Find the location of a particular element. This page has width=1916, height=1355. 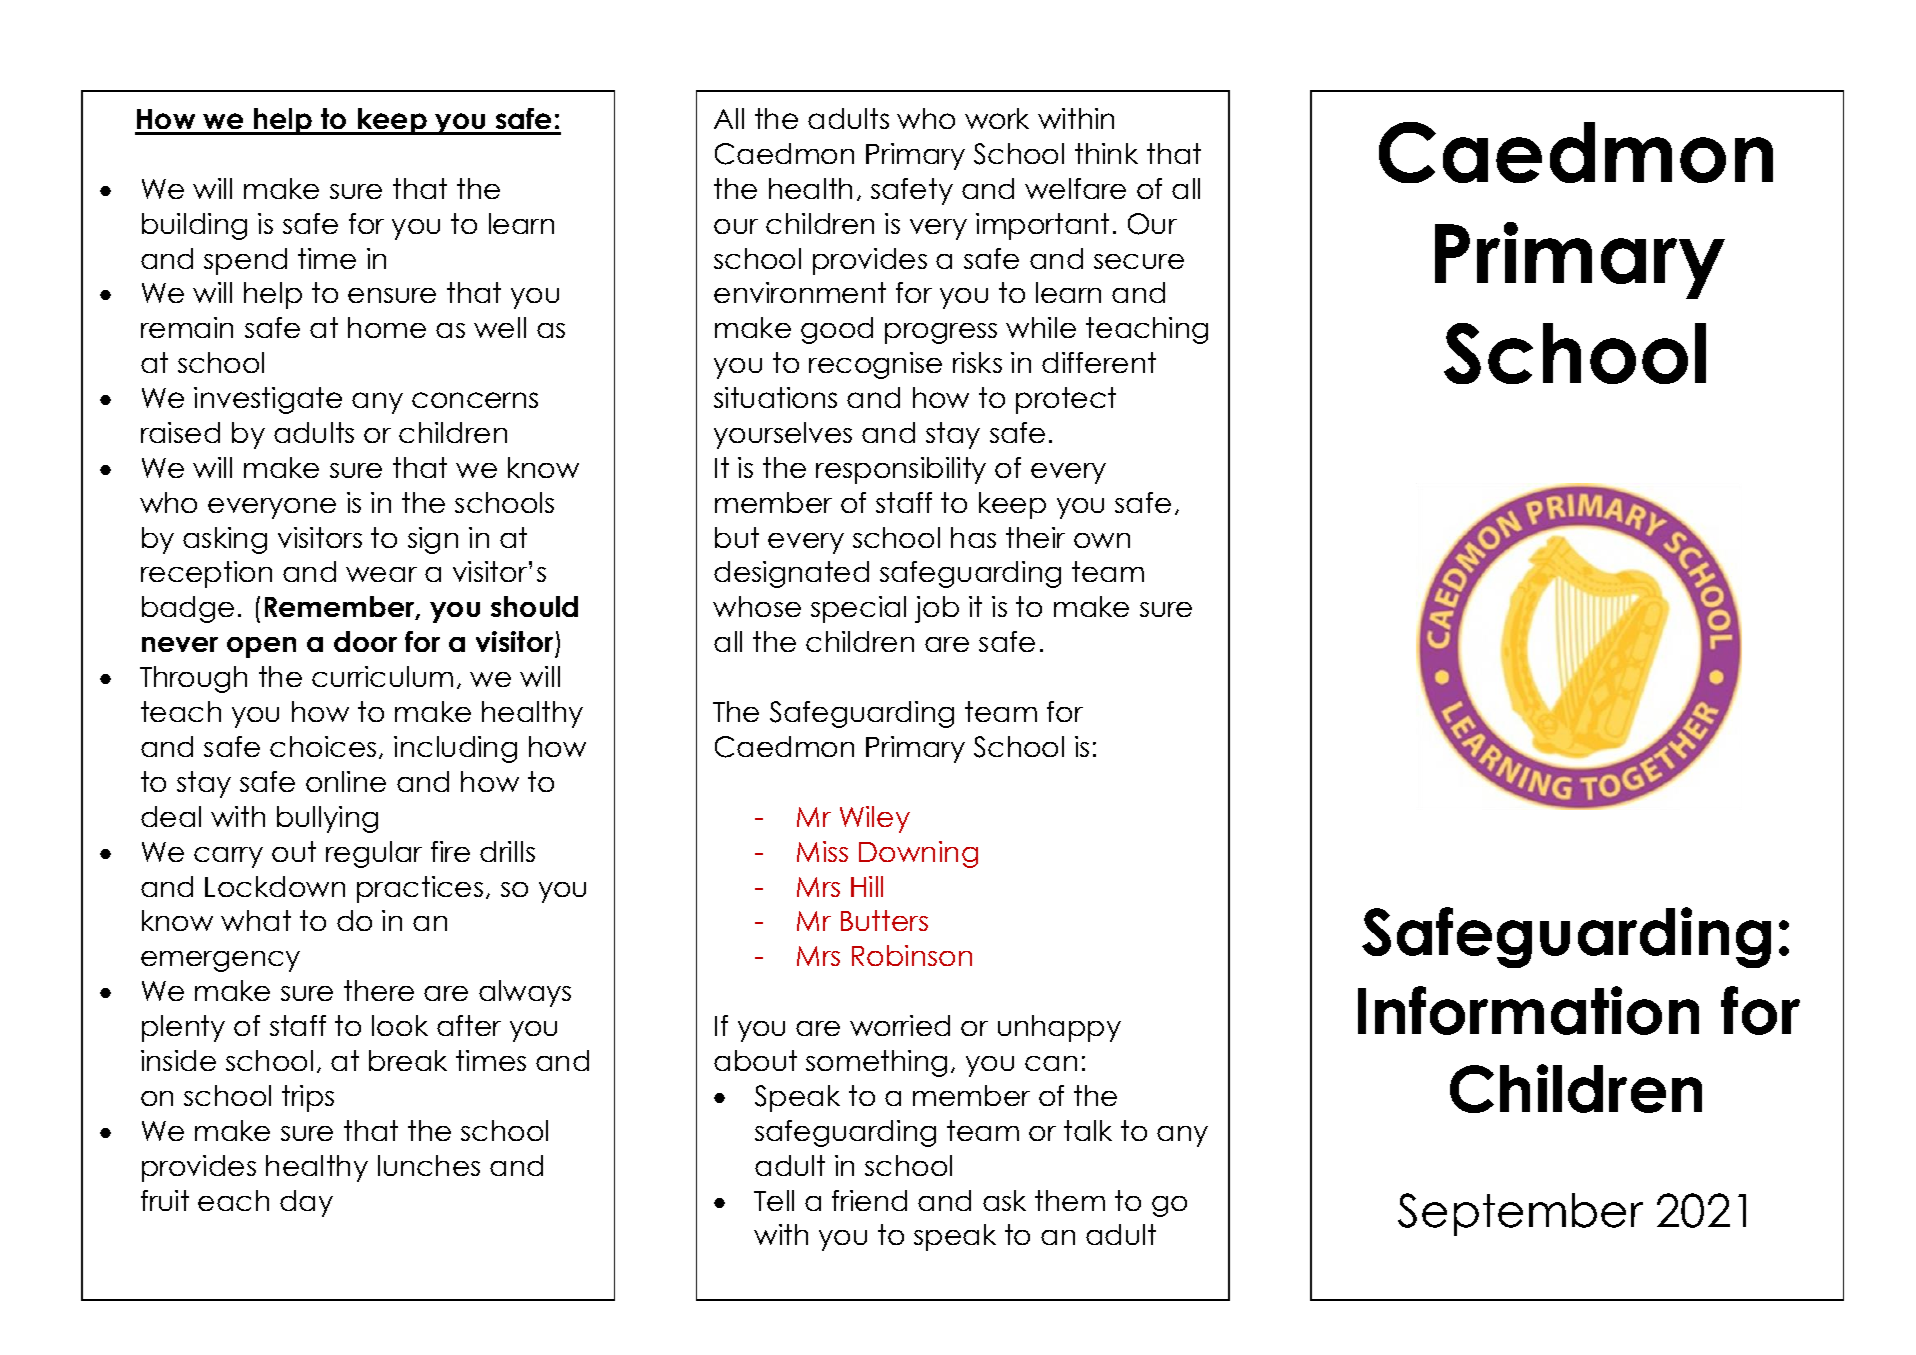

job is located at coordinates (937, 609).
